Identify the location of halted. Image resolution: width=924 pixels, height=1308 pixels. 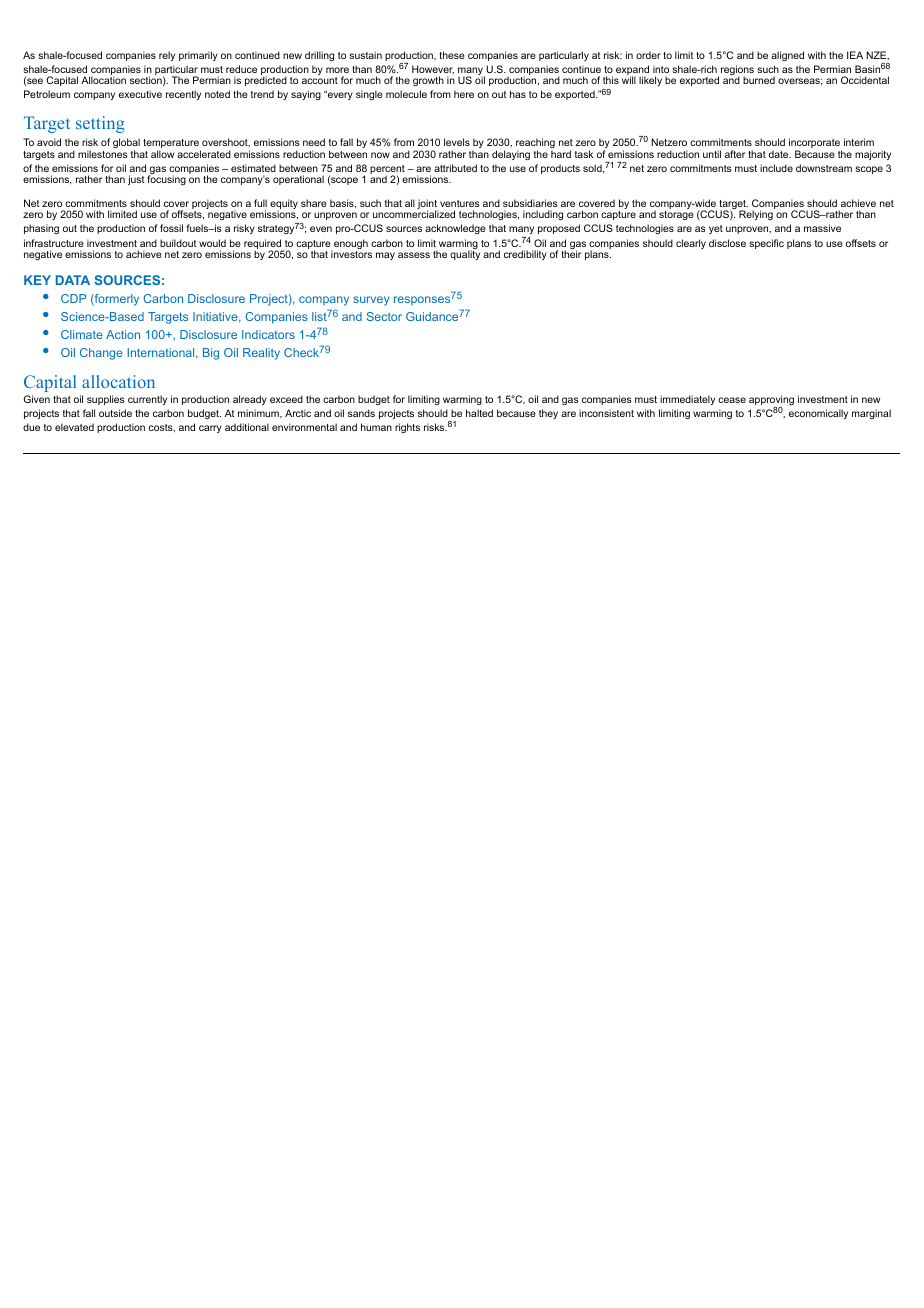
(479, 413).
